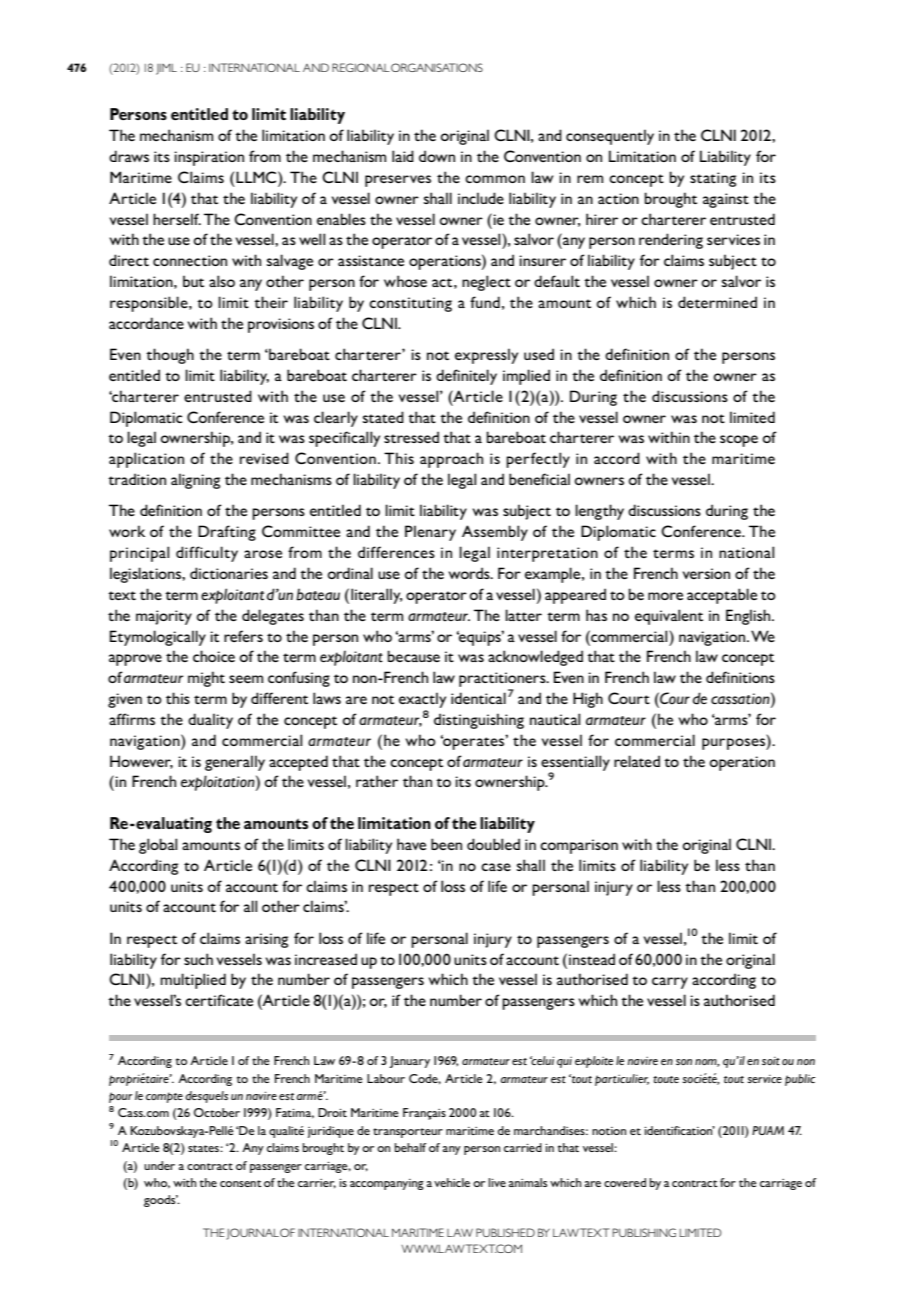  I want to click on case, so click(496, 867).
